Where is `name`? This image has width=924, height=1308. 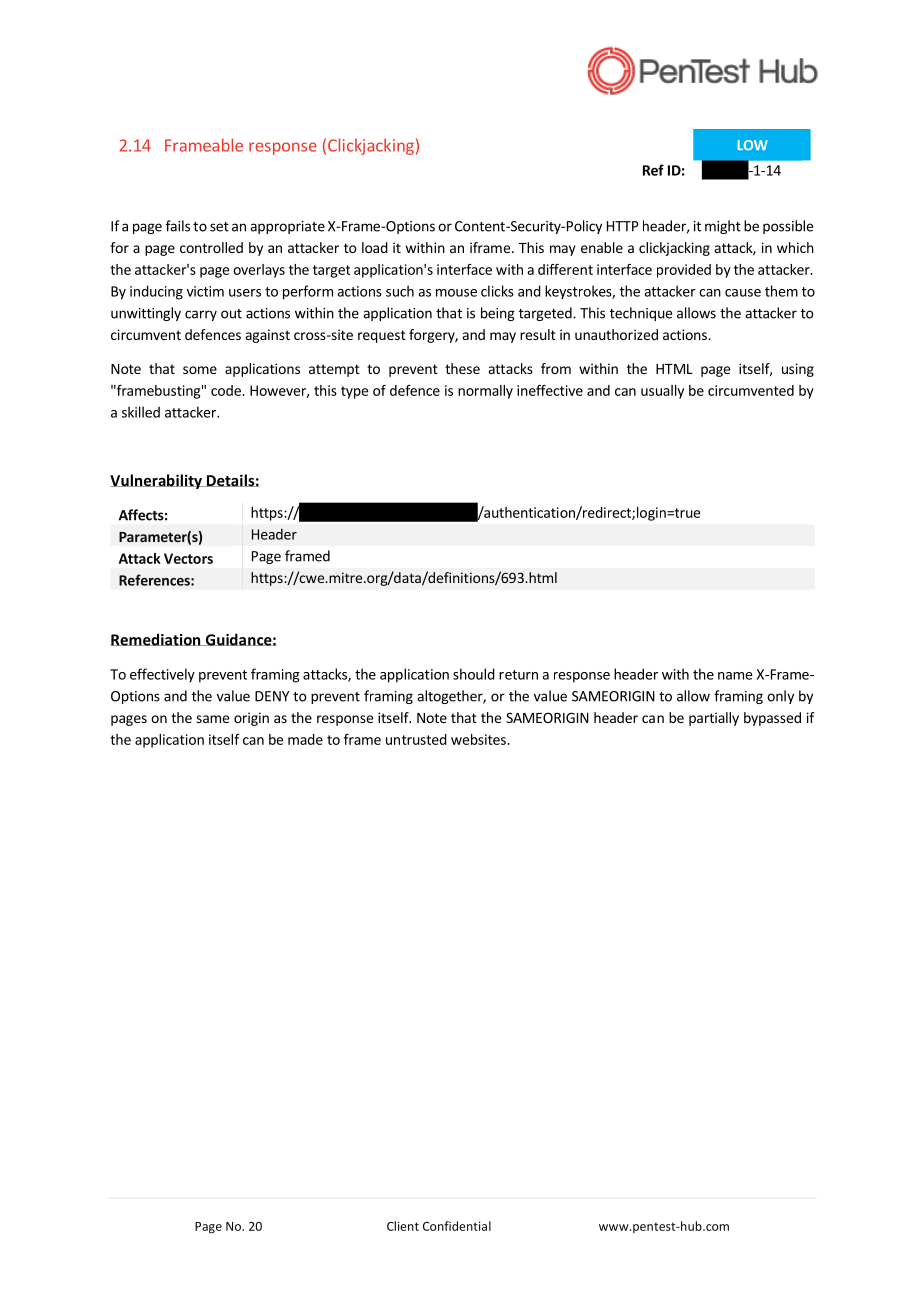 name is located at coordinates (735, 676).
